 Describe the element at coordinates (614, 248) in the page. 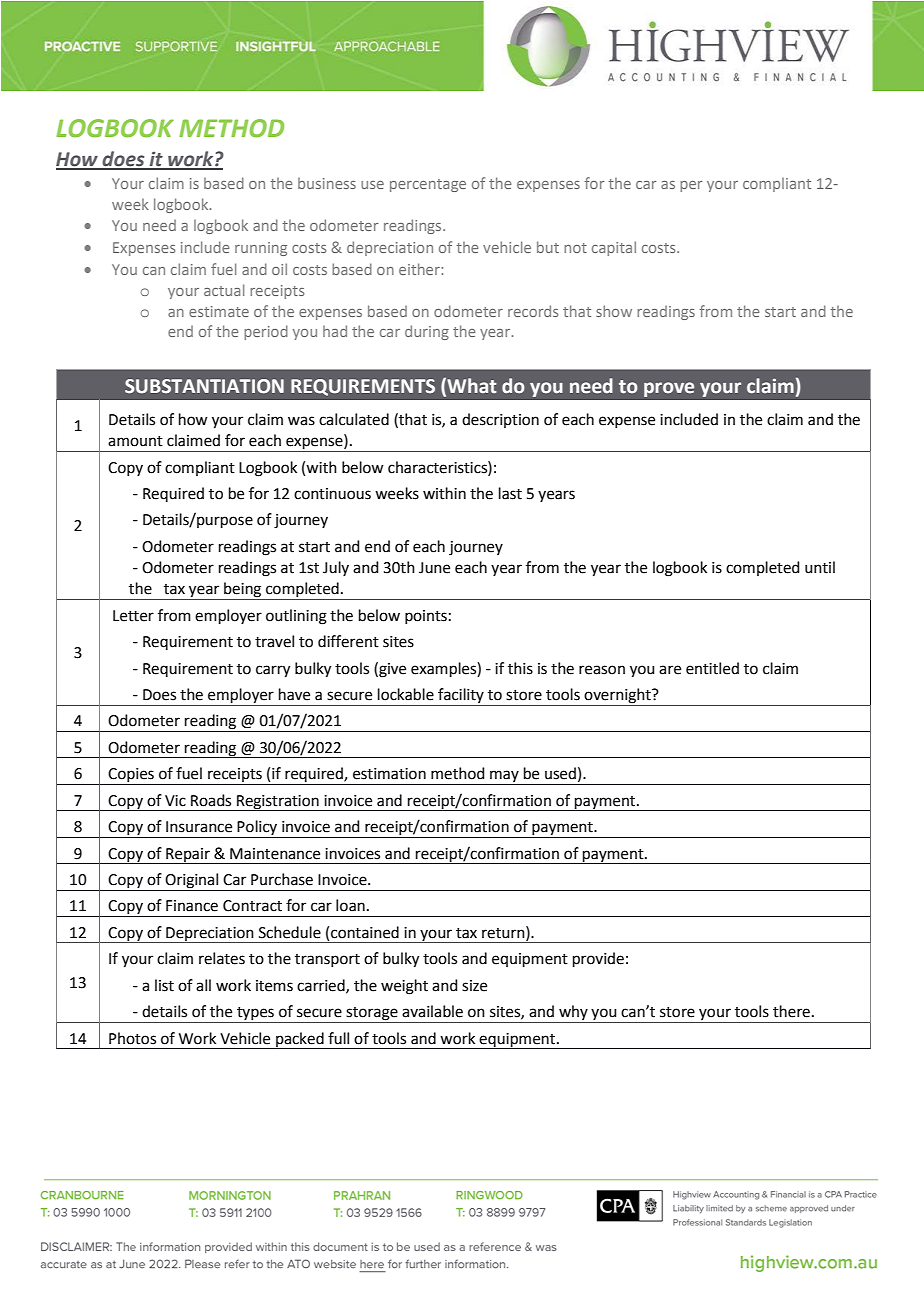

I see `capital` at that location.
